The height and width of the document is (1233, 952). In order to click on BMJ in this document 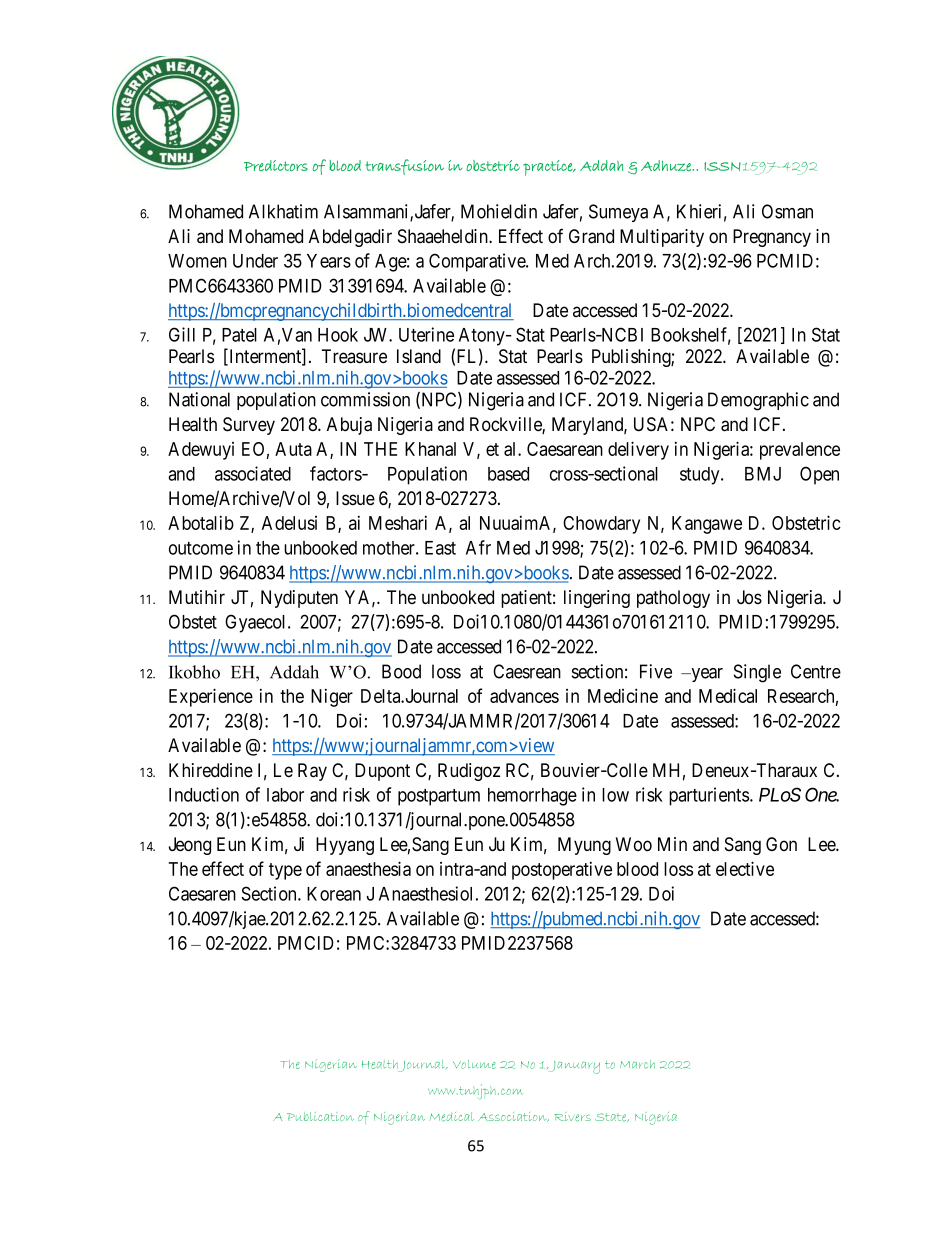, I will do `click(763, 474)`.
